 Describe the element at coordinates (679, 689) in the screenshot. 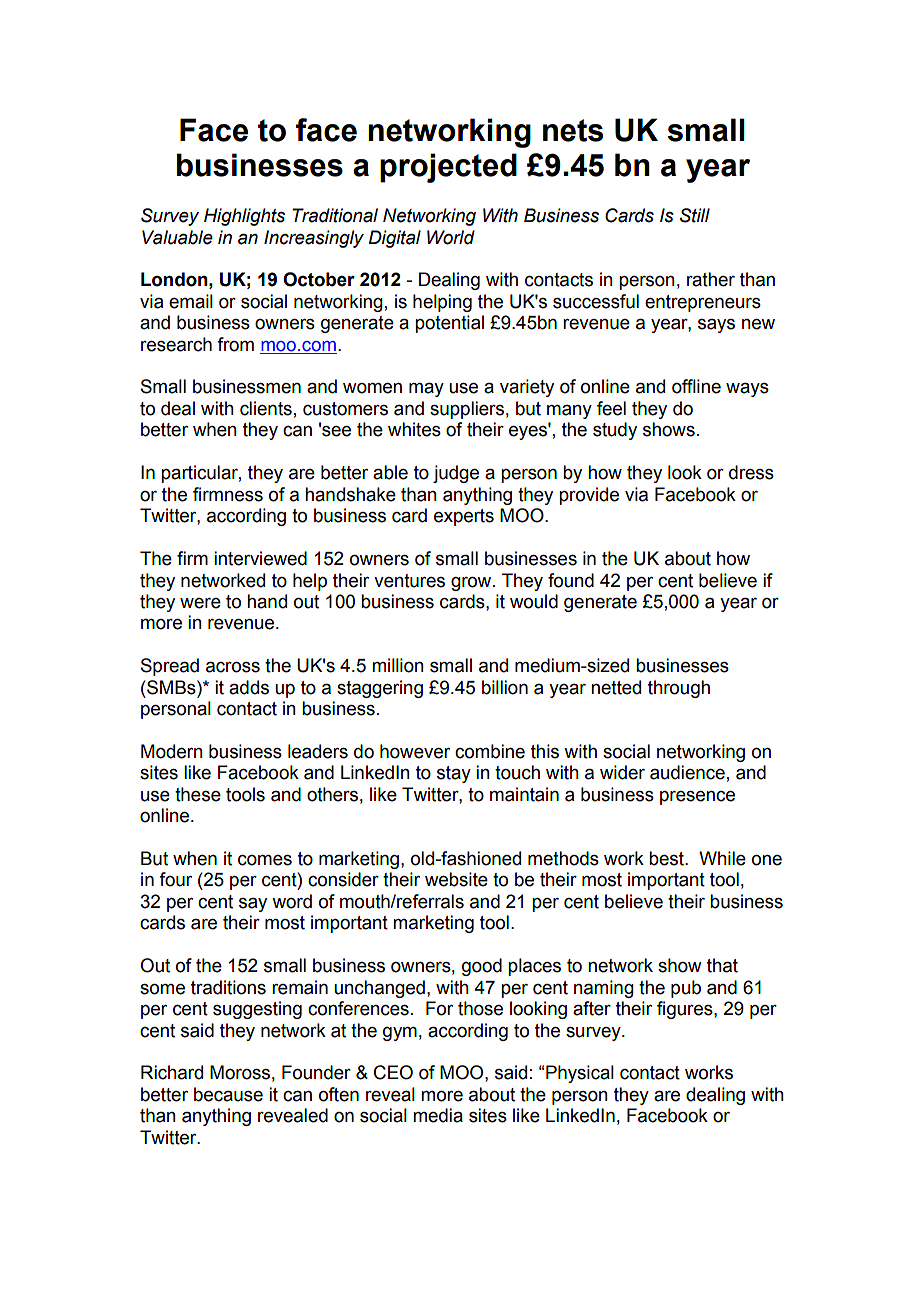

I see `through` at that location.
